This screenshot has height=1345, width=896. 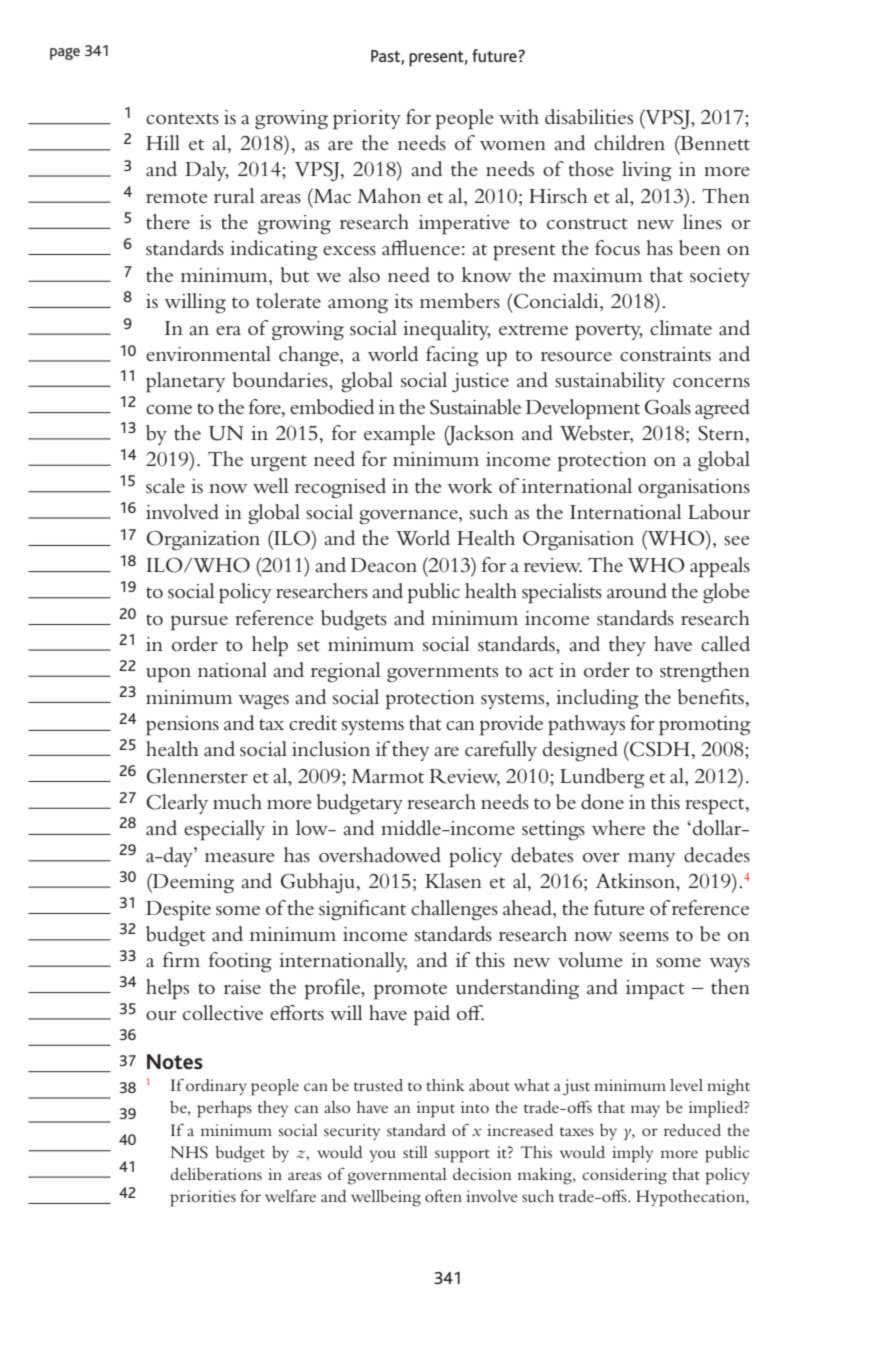 I want to click on Goals, so click(x=668, y=407).
